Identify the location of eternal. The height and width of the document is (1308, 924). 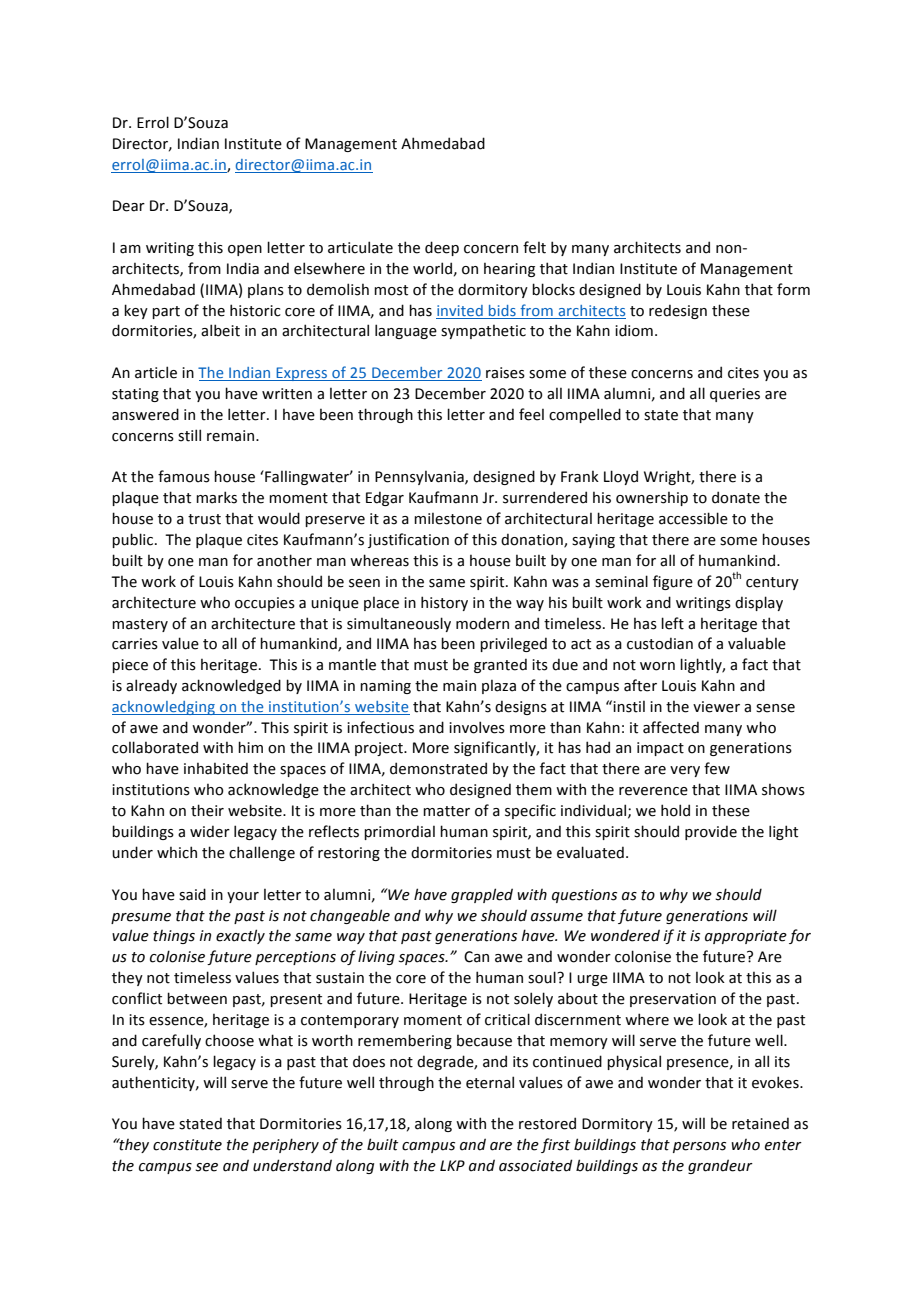
(490, 1082).
